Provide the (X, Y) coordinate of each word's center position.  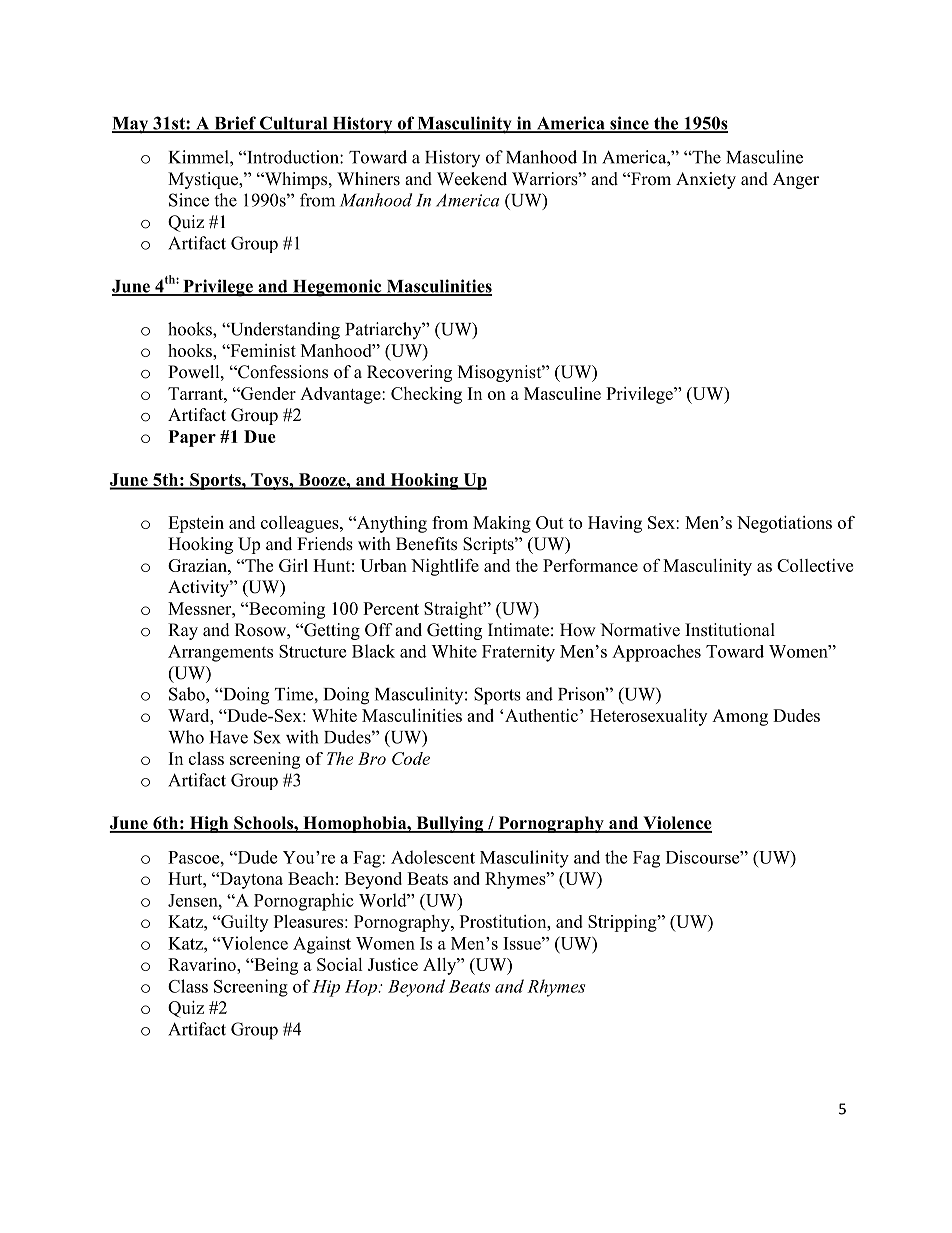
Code (411, 758)
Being (275, 966)
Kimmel (200, 157)
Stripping (623, 923)
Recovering (409, 373)
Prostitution (504, 921)
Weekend (472, 179)
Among (740, 717)
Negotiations (784, 524)
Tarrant (196, 393)
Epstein (196, 524)
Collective (815, 565)
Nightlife (445, 567)
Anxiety (706, 180)
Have (229, 737)
